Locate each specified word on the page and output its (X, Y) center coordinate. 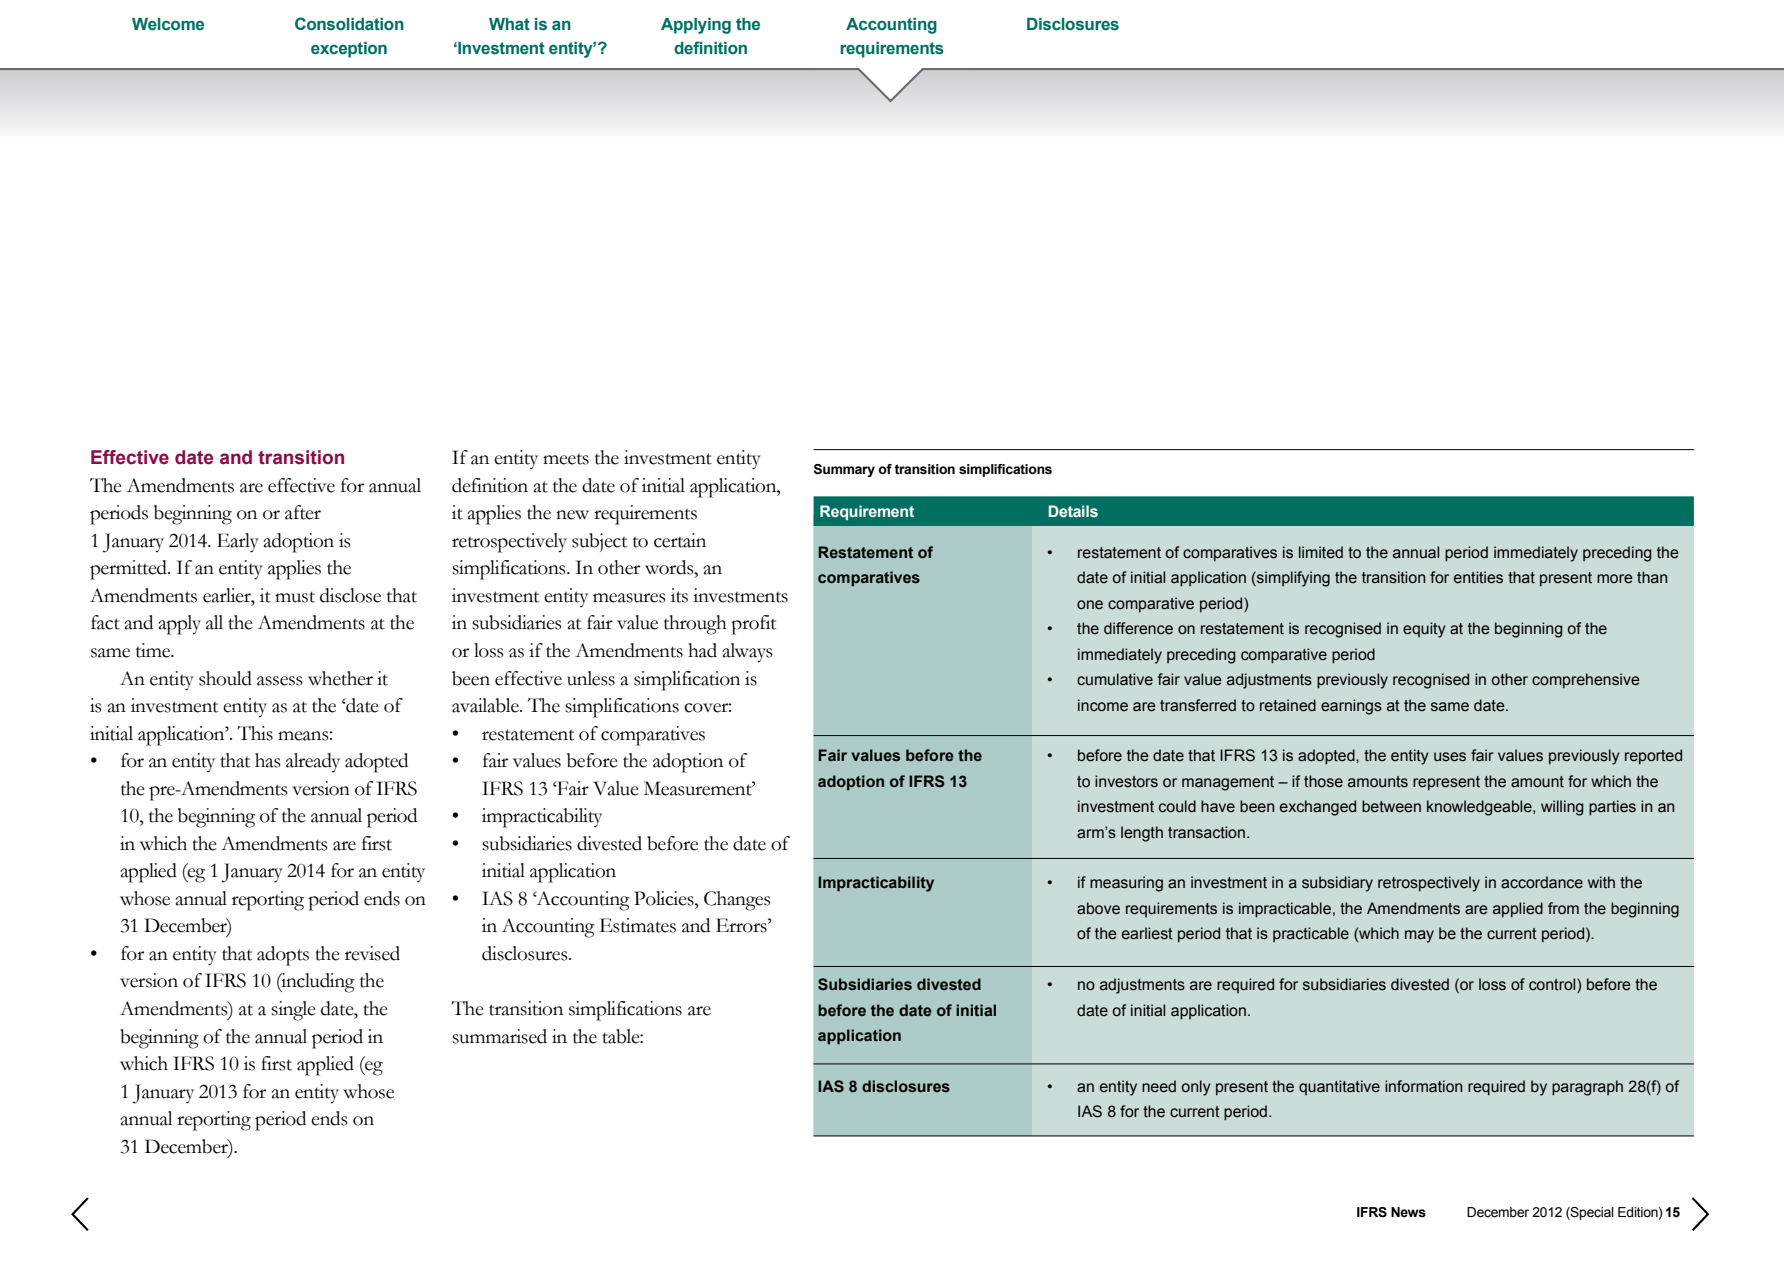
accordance (1542, 882)
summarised (499, 1036)
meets (566, 459)
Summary (844, 470)
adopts (283, 956)
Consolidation (349, 24)
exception (349, 50)
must (295, 597)
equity (1424, 630)
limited (1321, 552)
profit (753, 625)
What (509, 24)
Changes (737, 901)
